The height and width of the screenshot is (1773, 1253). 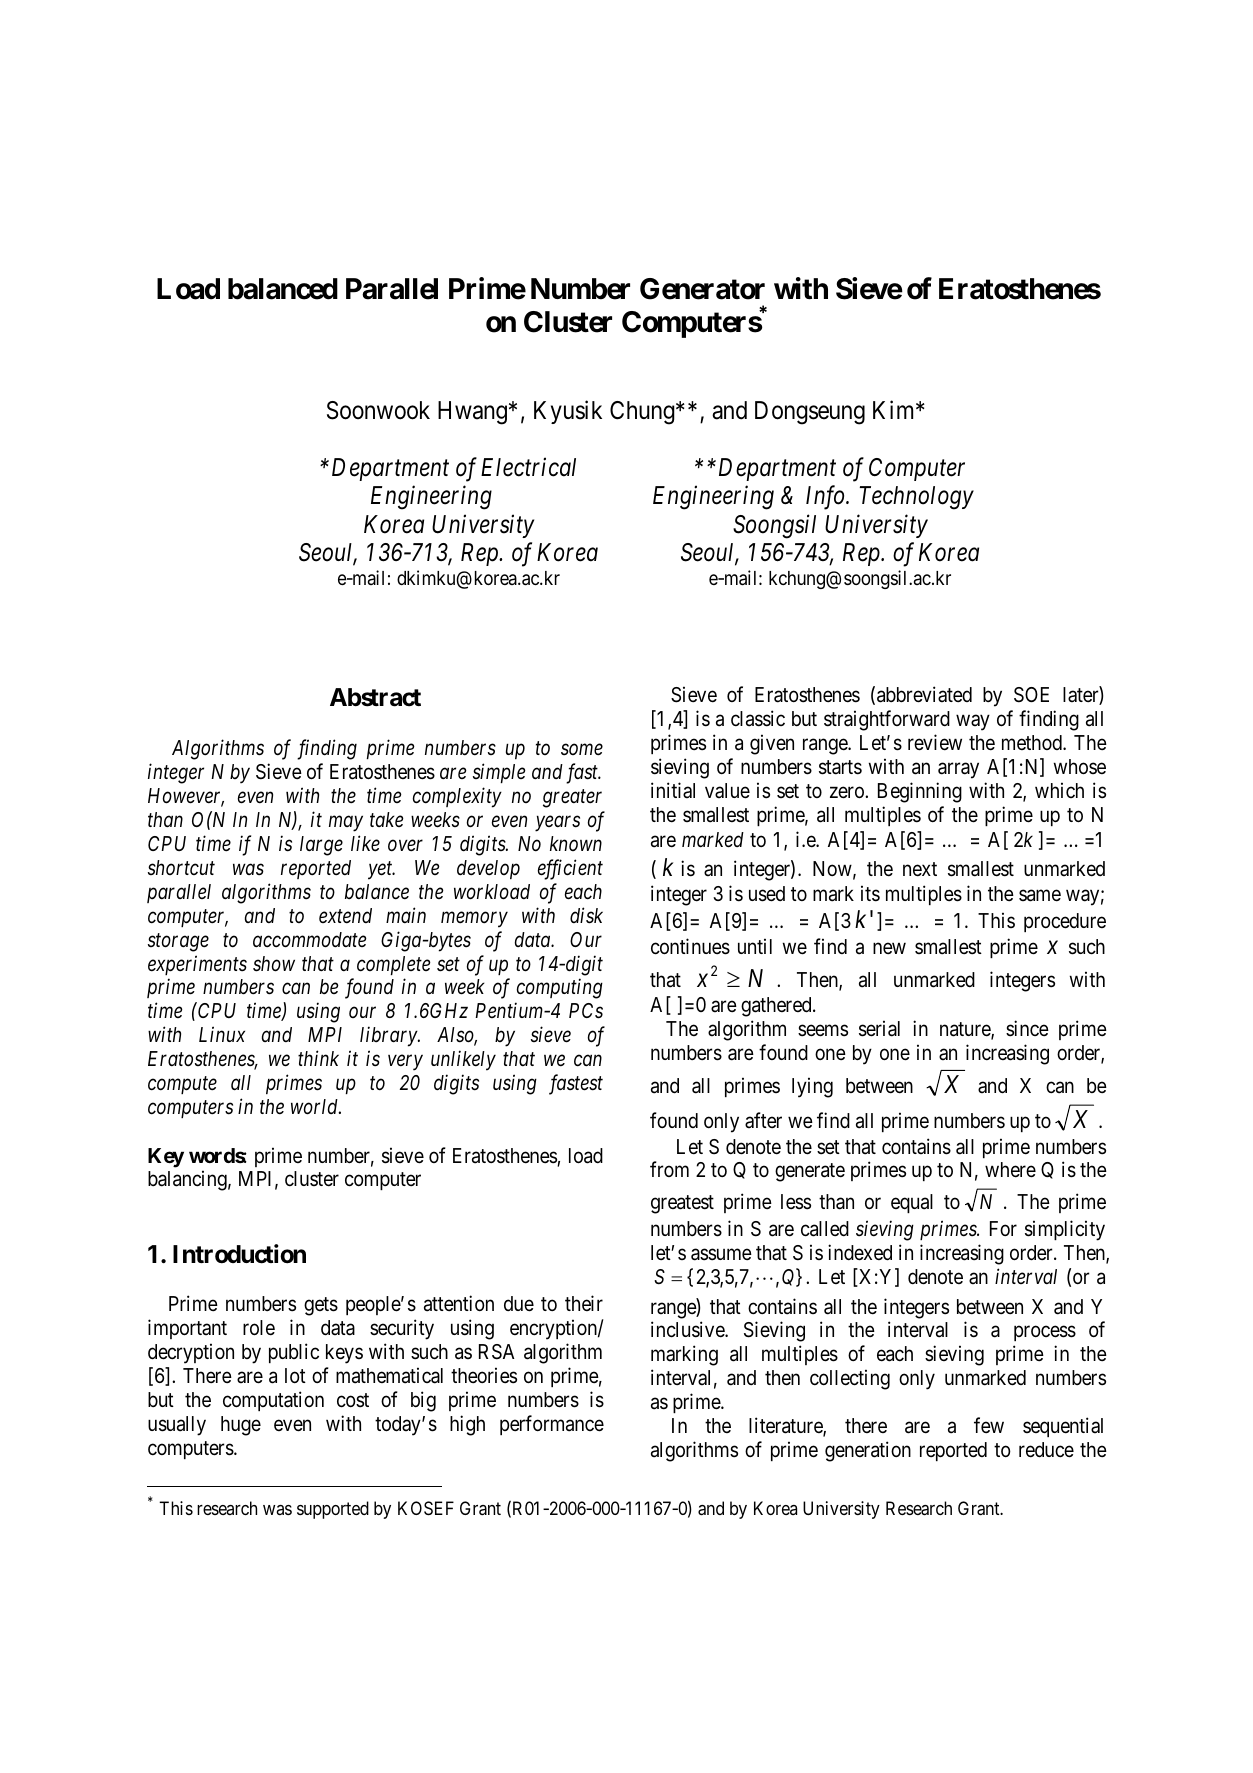 I want to click on greatest, so click(x=682, y=1204).
